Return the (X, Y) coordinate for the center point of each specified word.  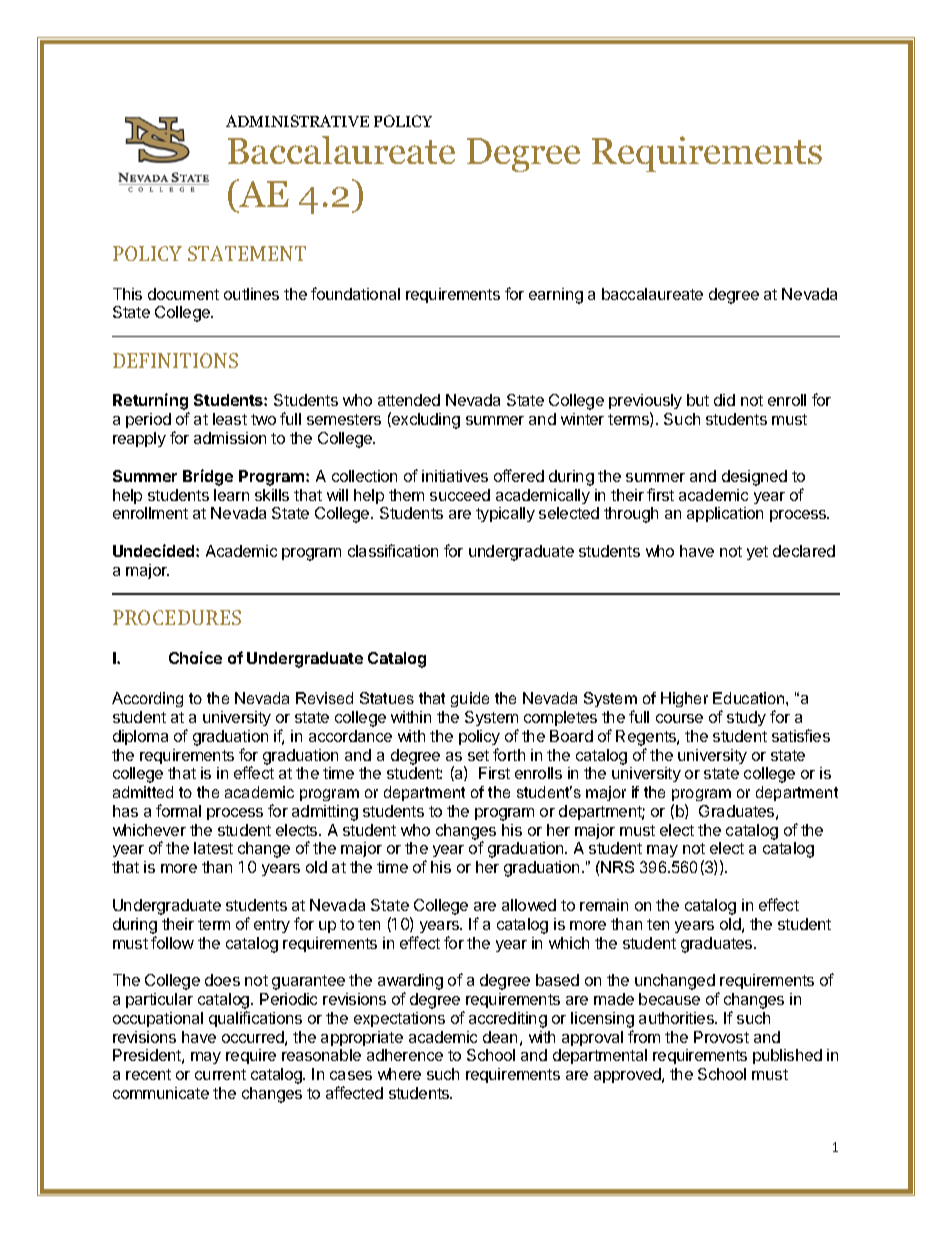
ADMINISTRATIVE (297, 121)
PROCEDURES (177, 617)
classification (393, 550)
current (220, 1074)
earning (556, 296)
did (724, 400)
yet (757, 553)
